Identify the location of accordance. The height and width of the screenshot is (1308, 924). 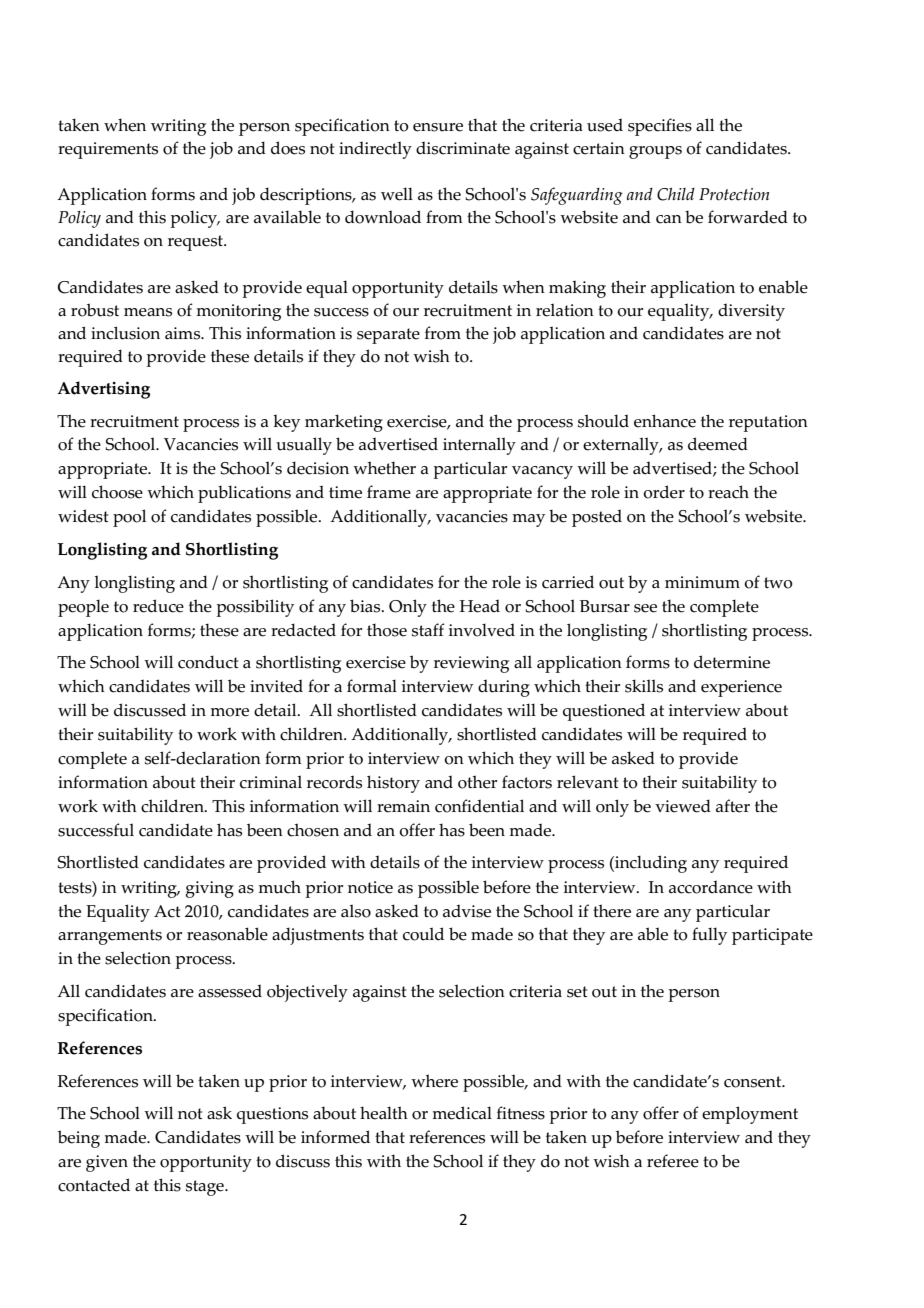
(711, 887).
